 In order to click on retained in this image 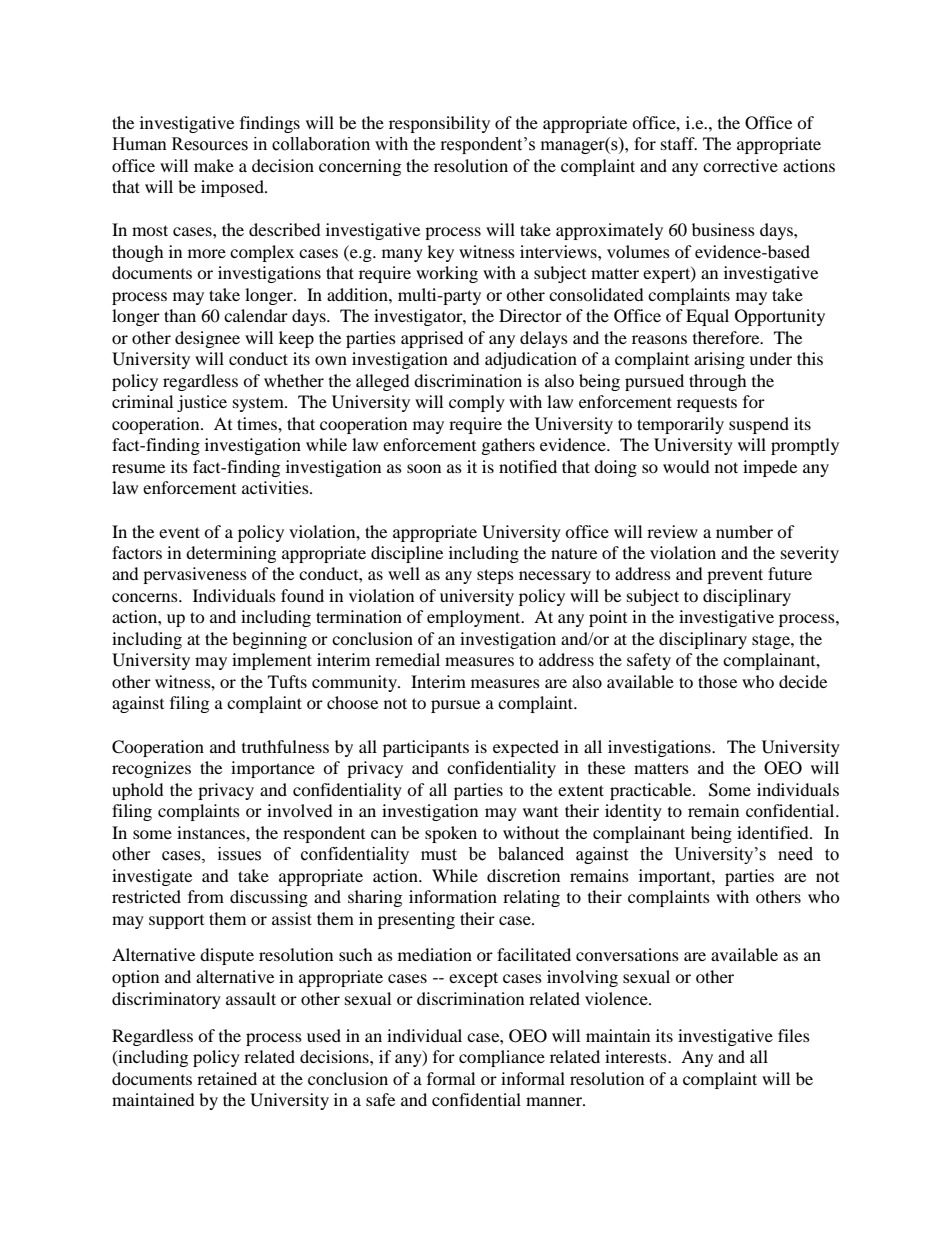, I will do `click(227, 1078)`.
